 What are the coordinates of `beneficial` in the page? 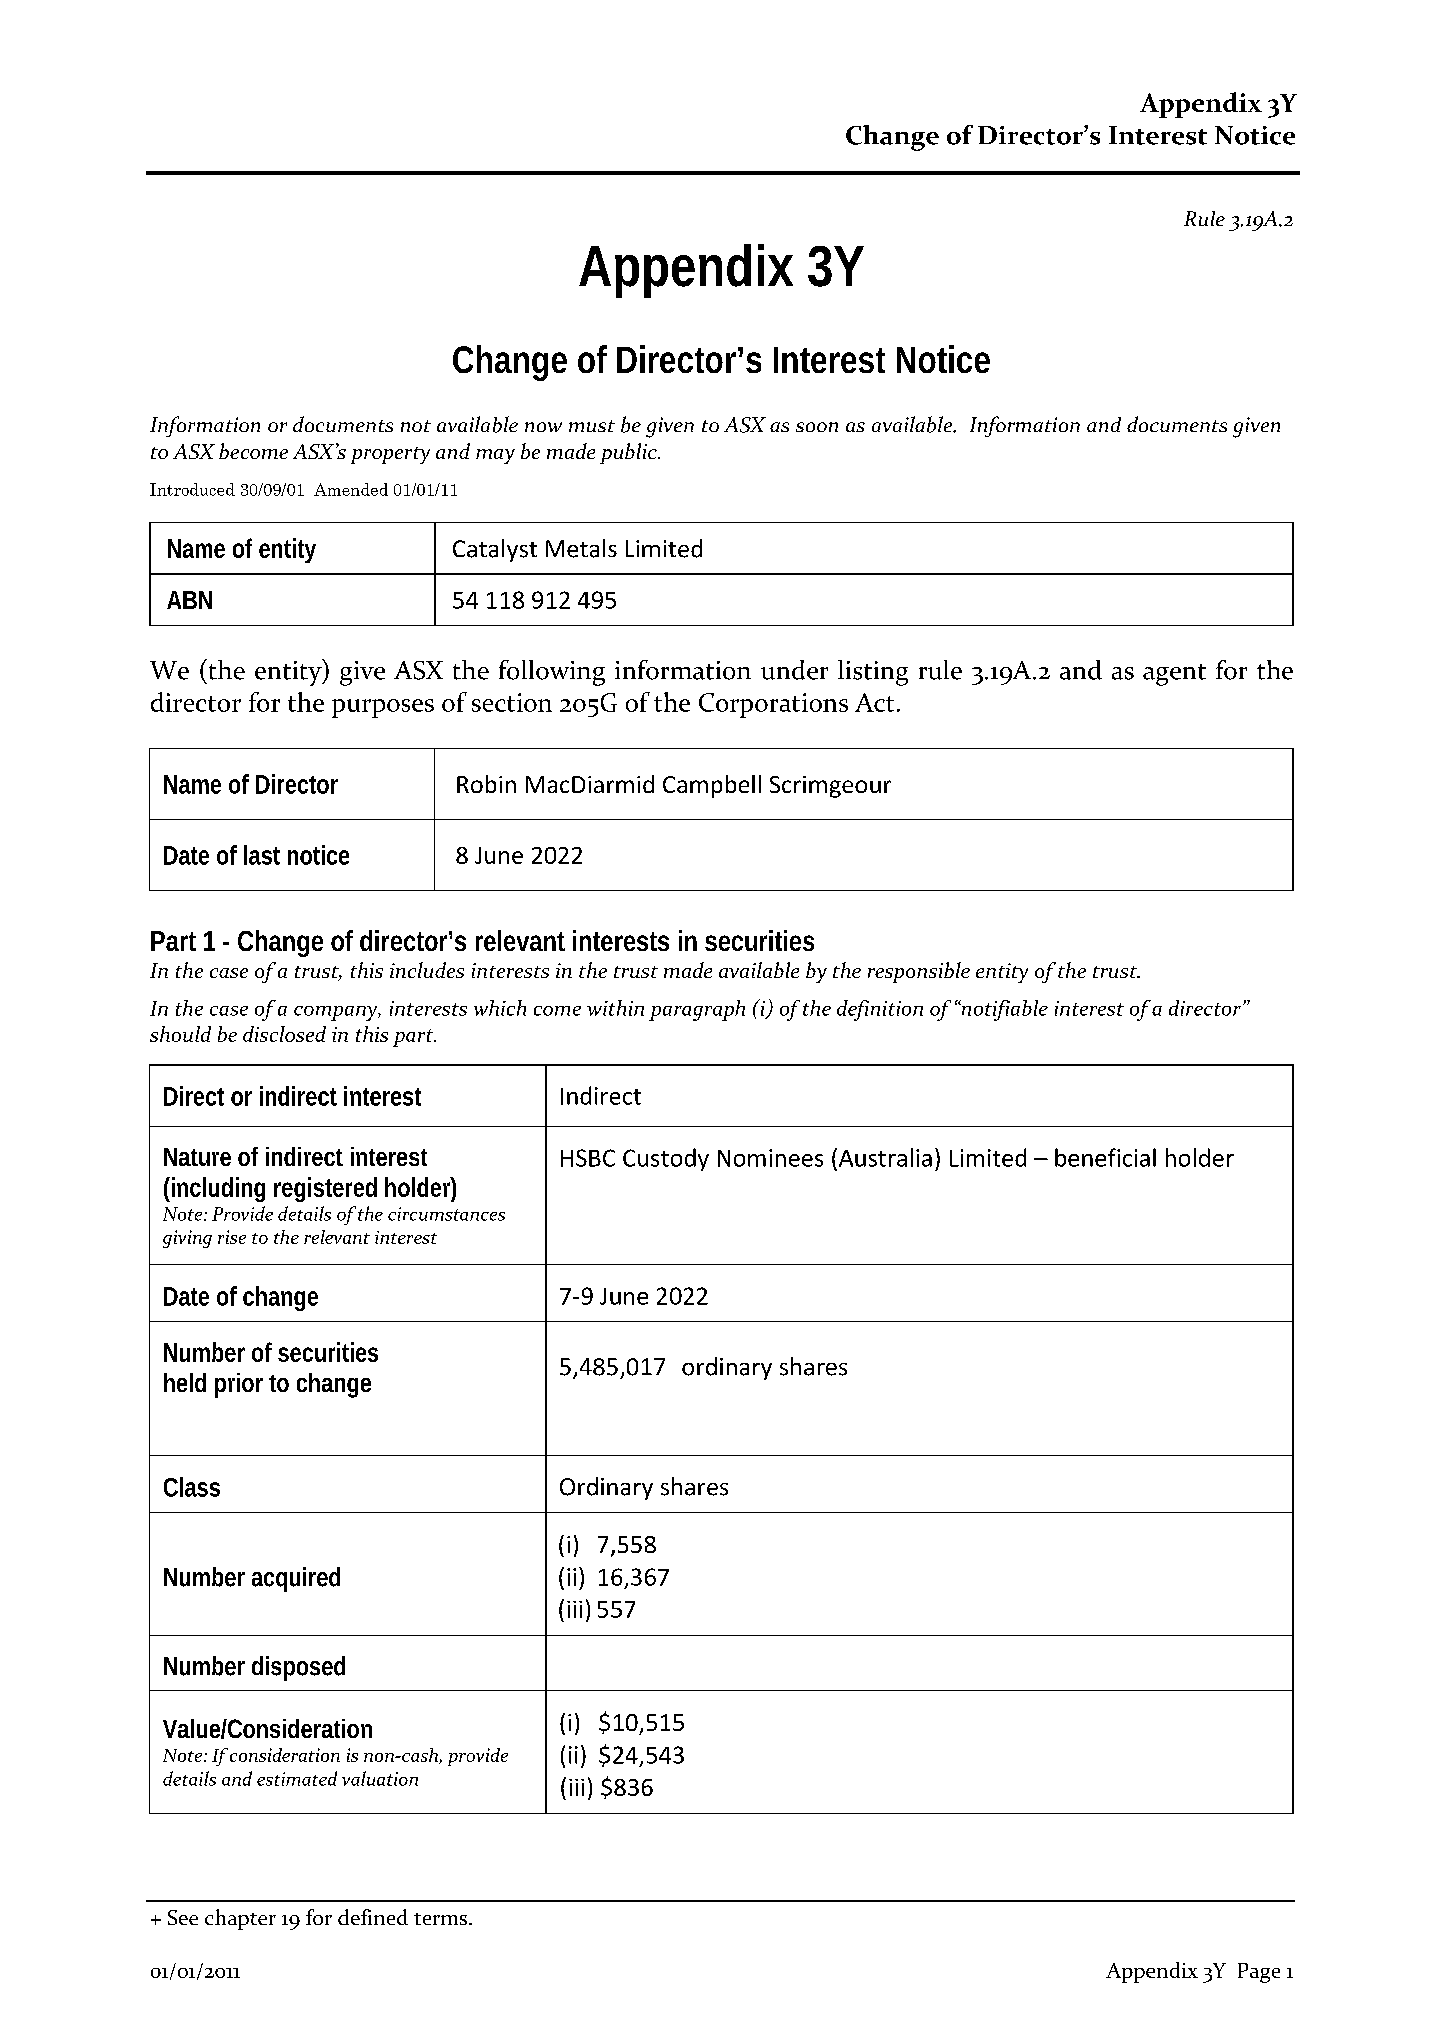 It's located at (1105, 1157).
